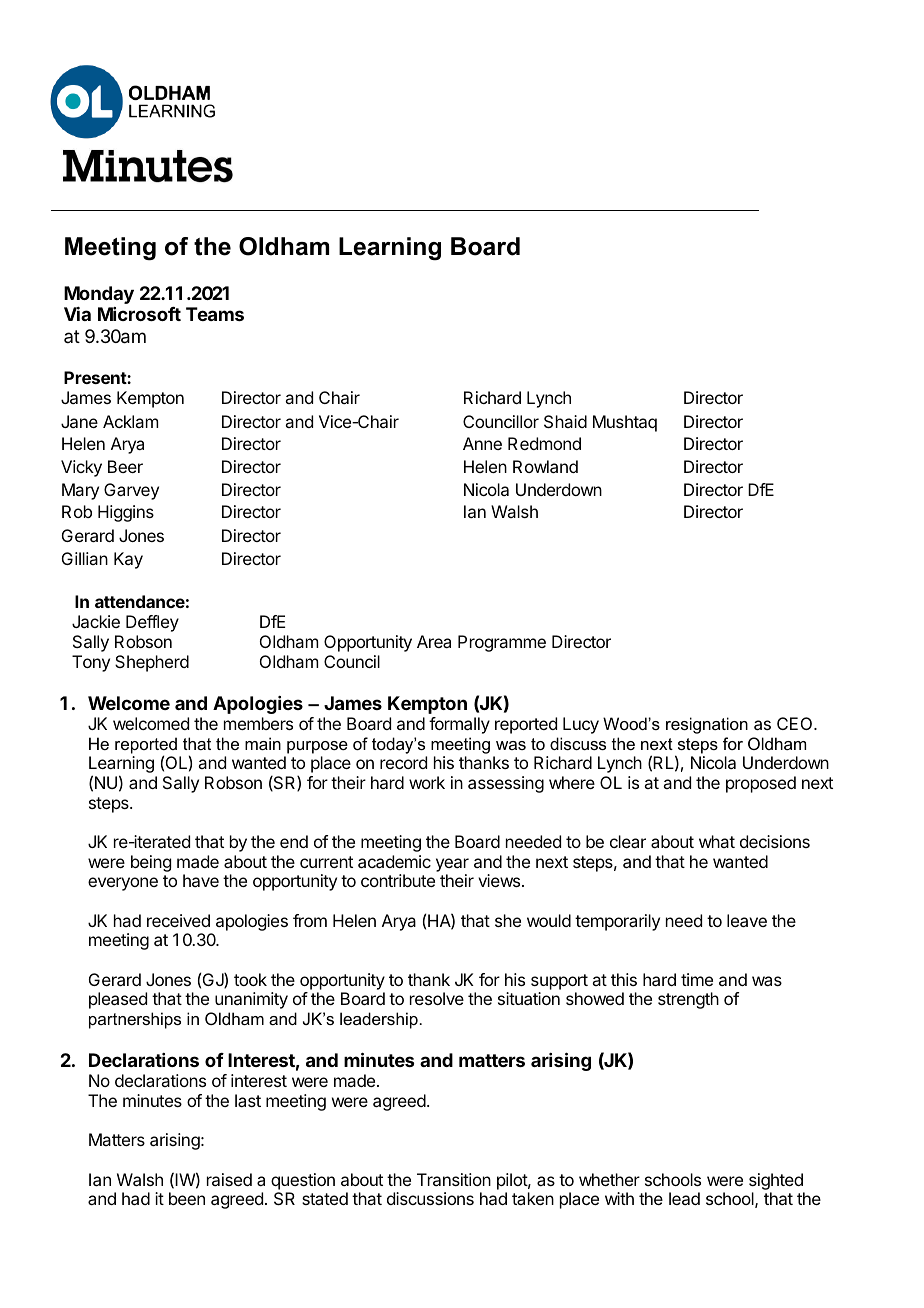  What do you see at coordinates (544, 443) in the document?
I see `Redmond` at bounding box center [544, 443].
